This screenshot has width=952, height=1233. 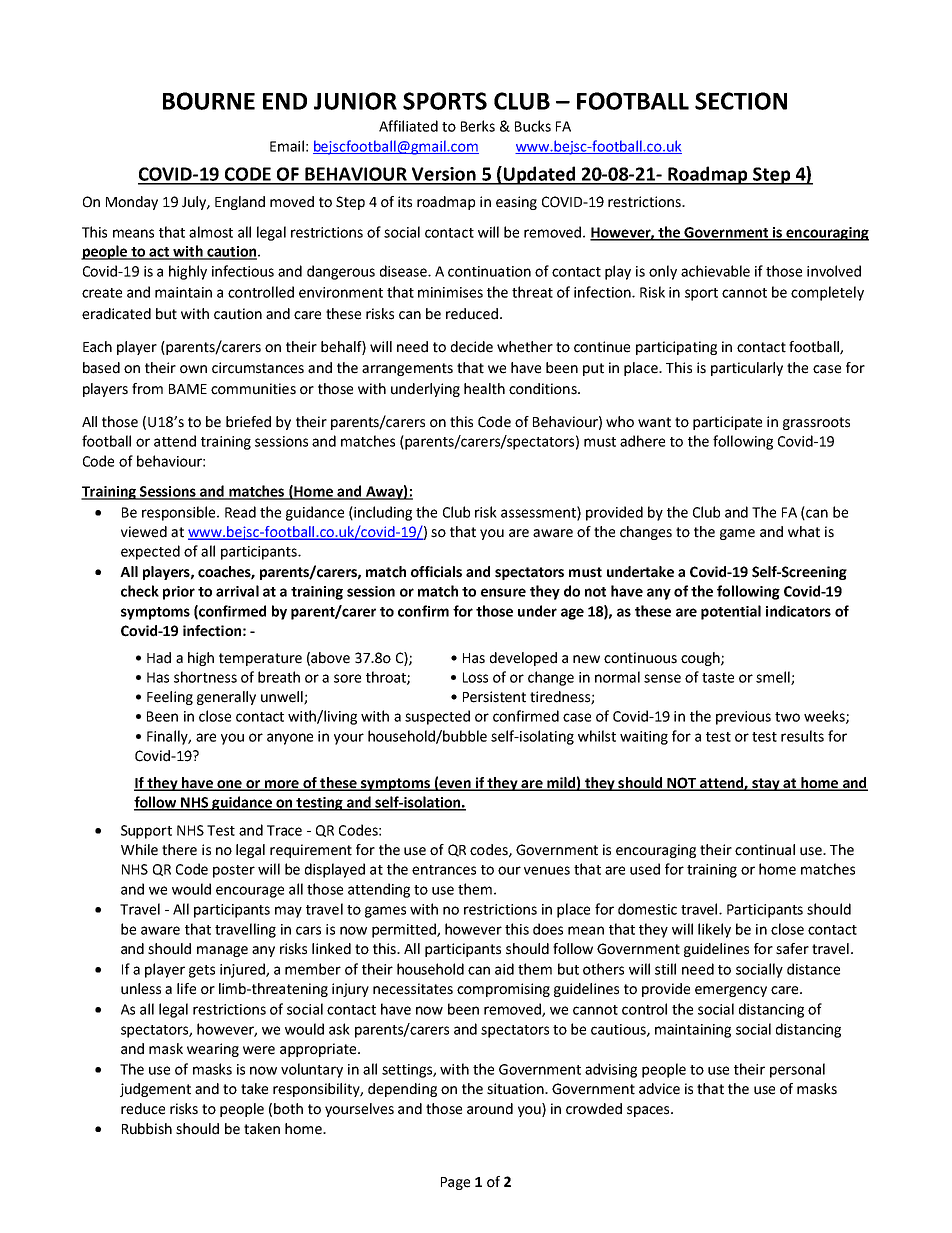 I want to click on SECTION, so click(x=741, y=101).
